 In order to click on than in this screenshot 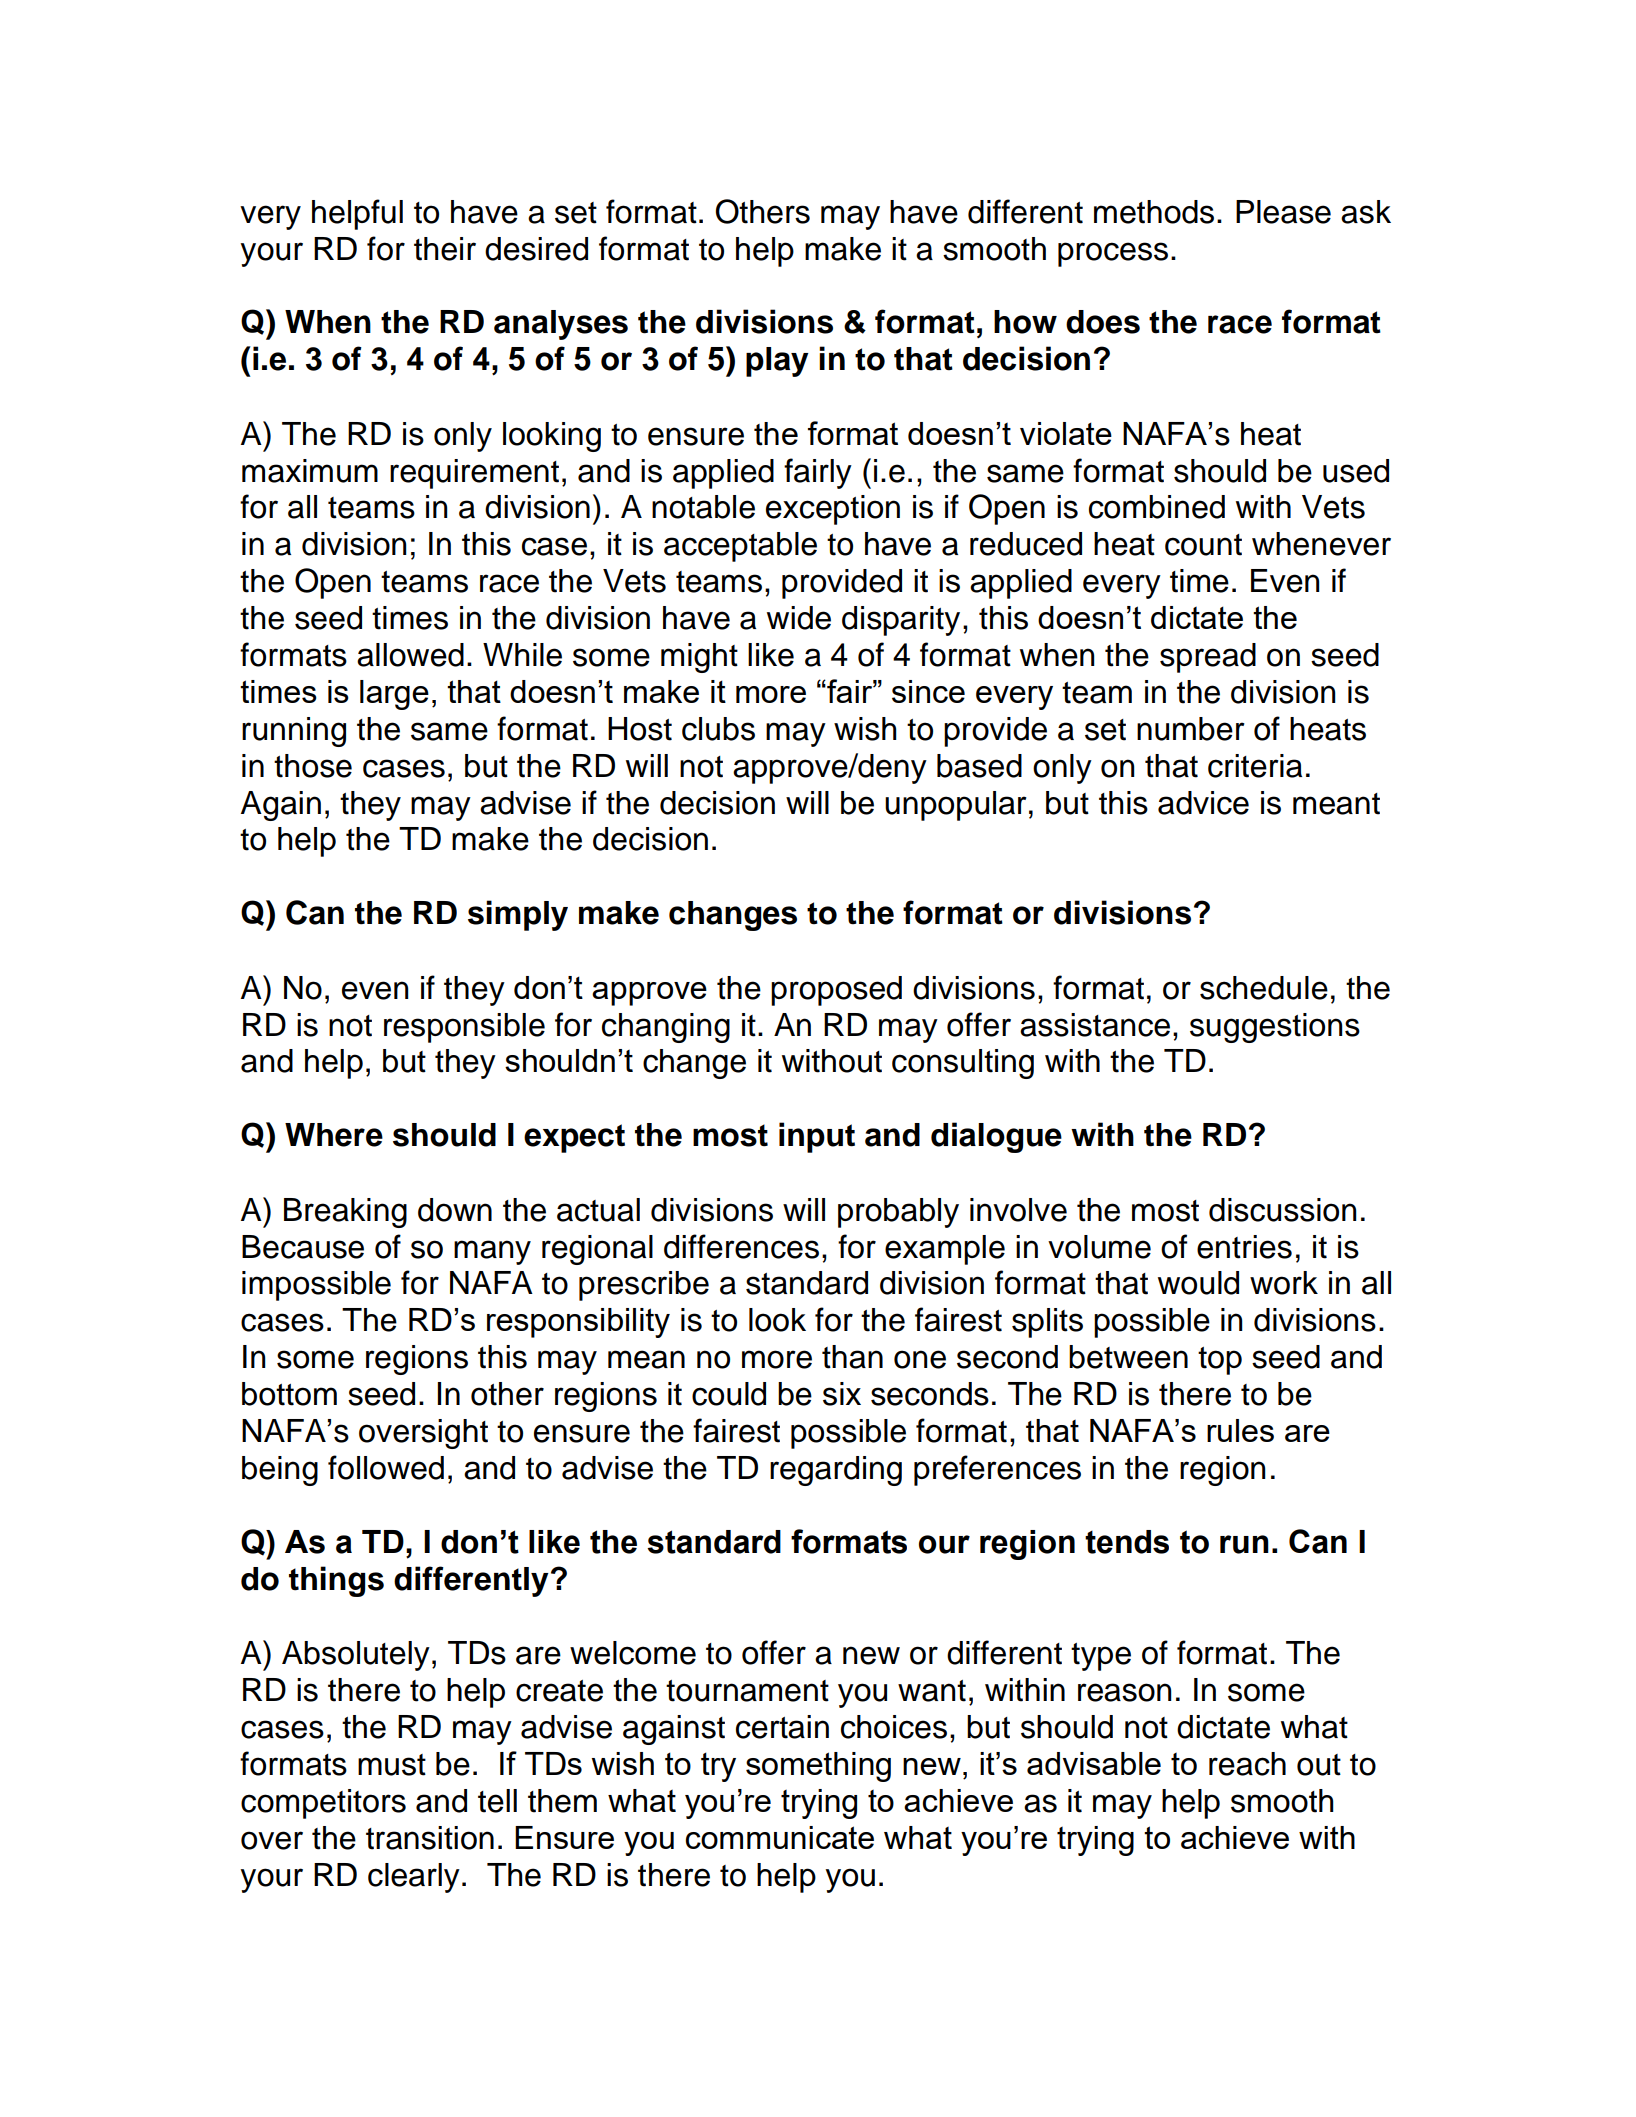, I will do `click(852, 1357)`.
